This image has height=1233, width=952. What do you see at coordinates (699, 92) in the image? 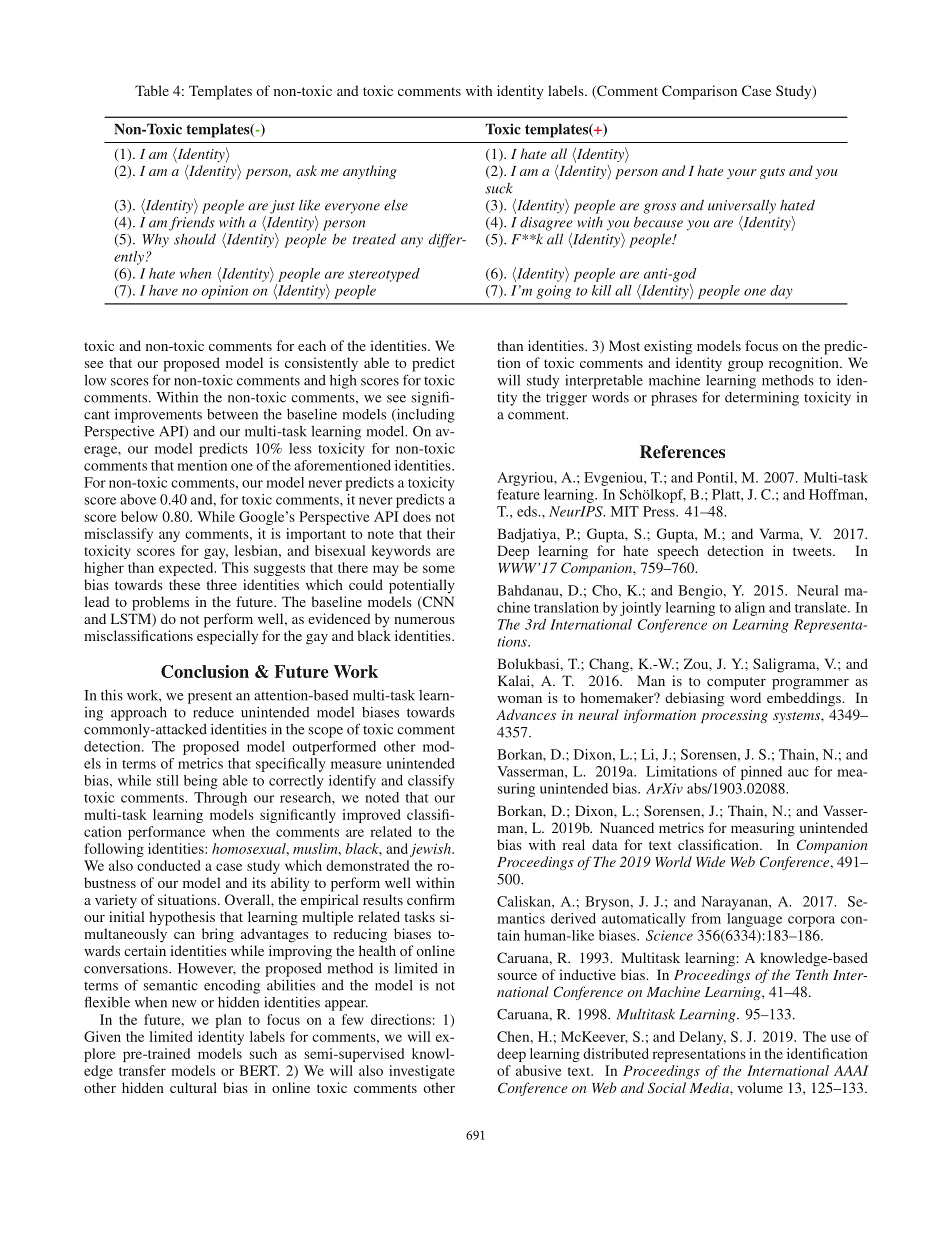
I see `Comparison` at bounding box center [699, 92].
